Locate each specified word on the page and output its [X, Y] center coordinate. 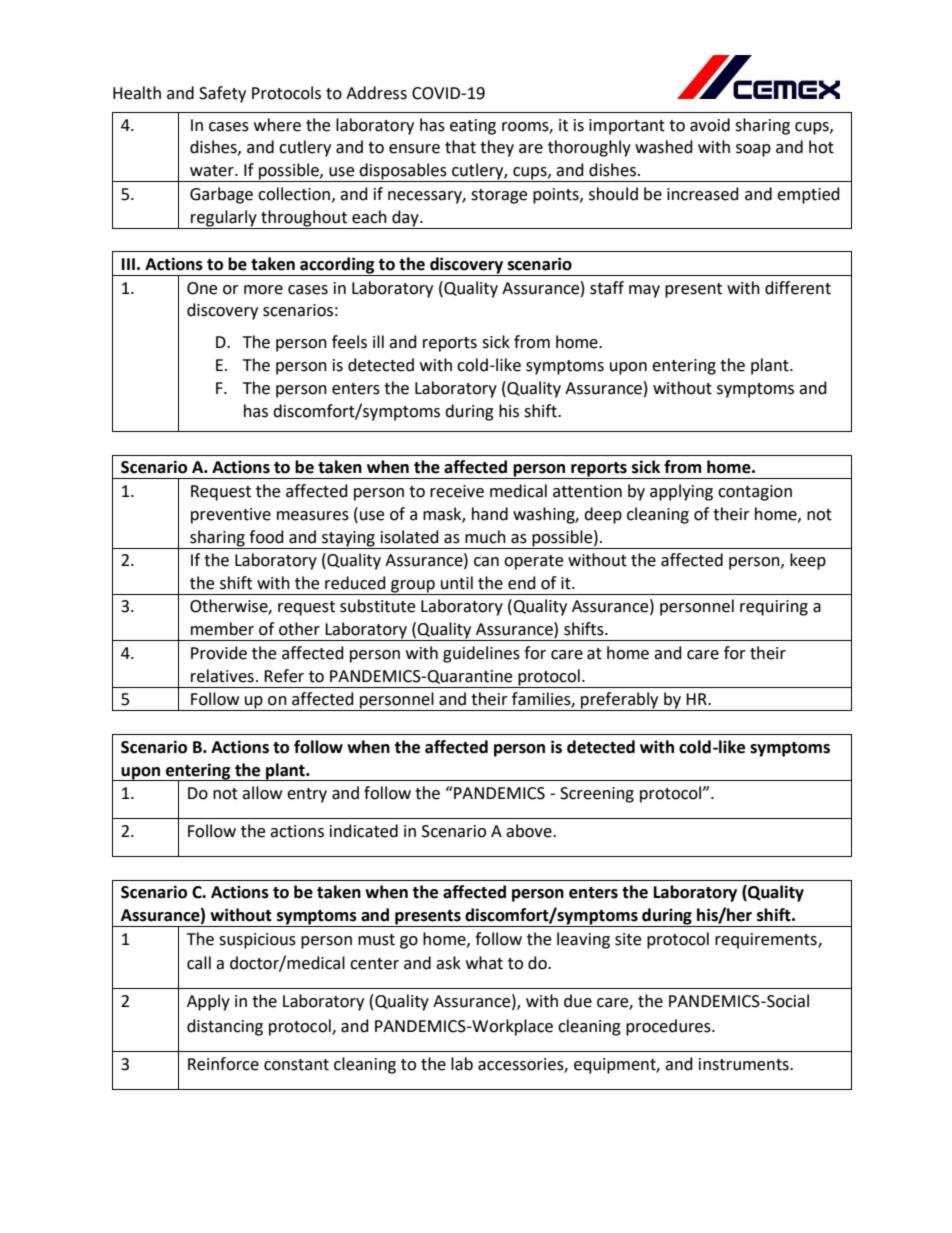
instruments [745, 1064]
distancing [225, 1027]
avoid [710, 125]
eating [473, 127]
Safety [222, 94]
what [484, 963]
